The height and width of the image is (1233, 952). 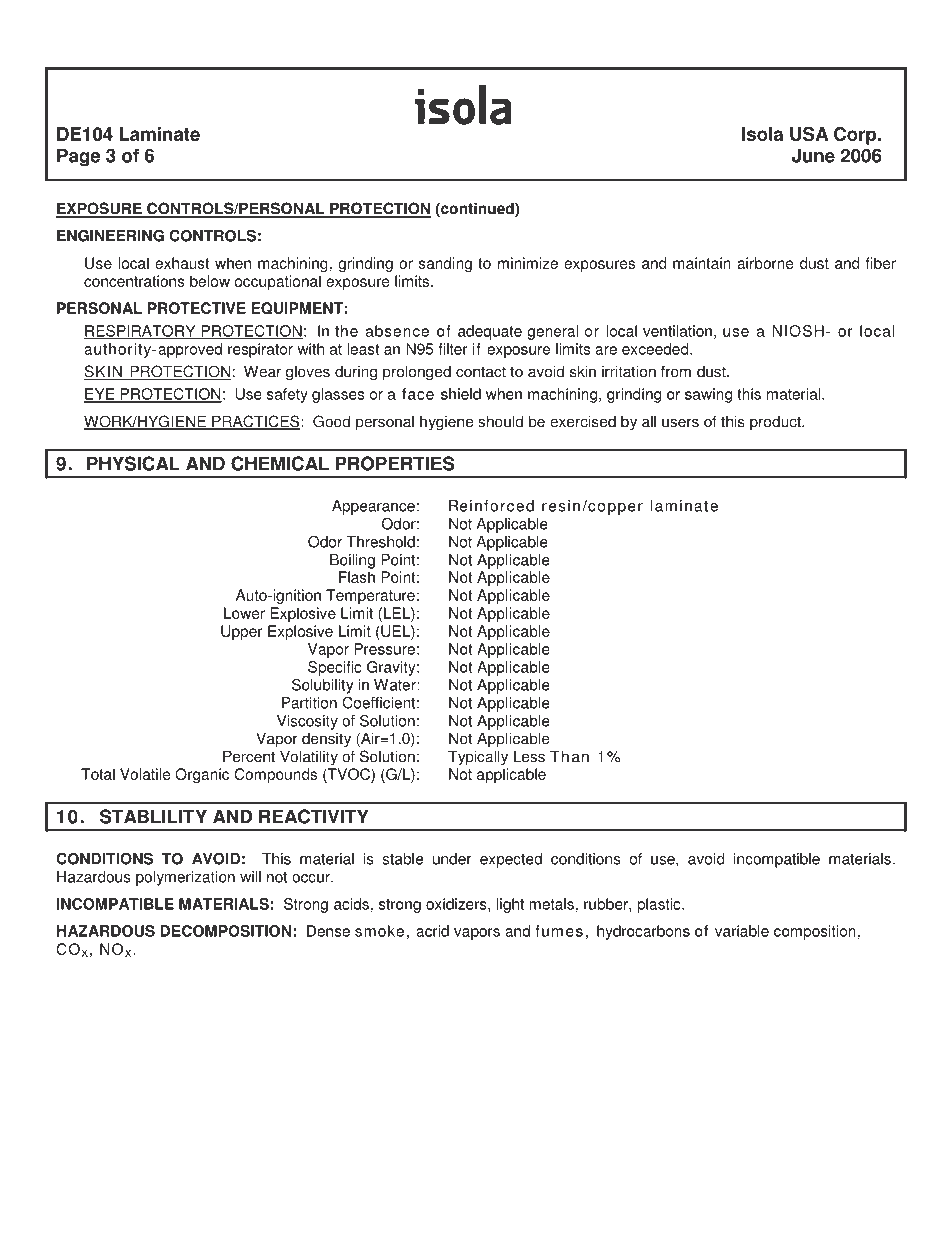 I want to click on EYE, so click(x=100, y=395).
